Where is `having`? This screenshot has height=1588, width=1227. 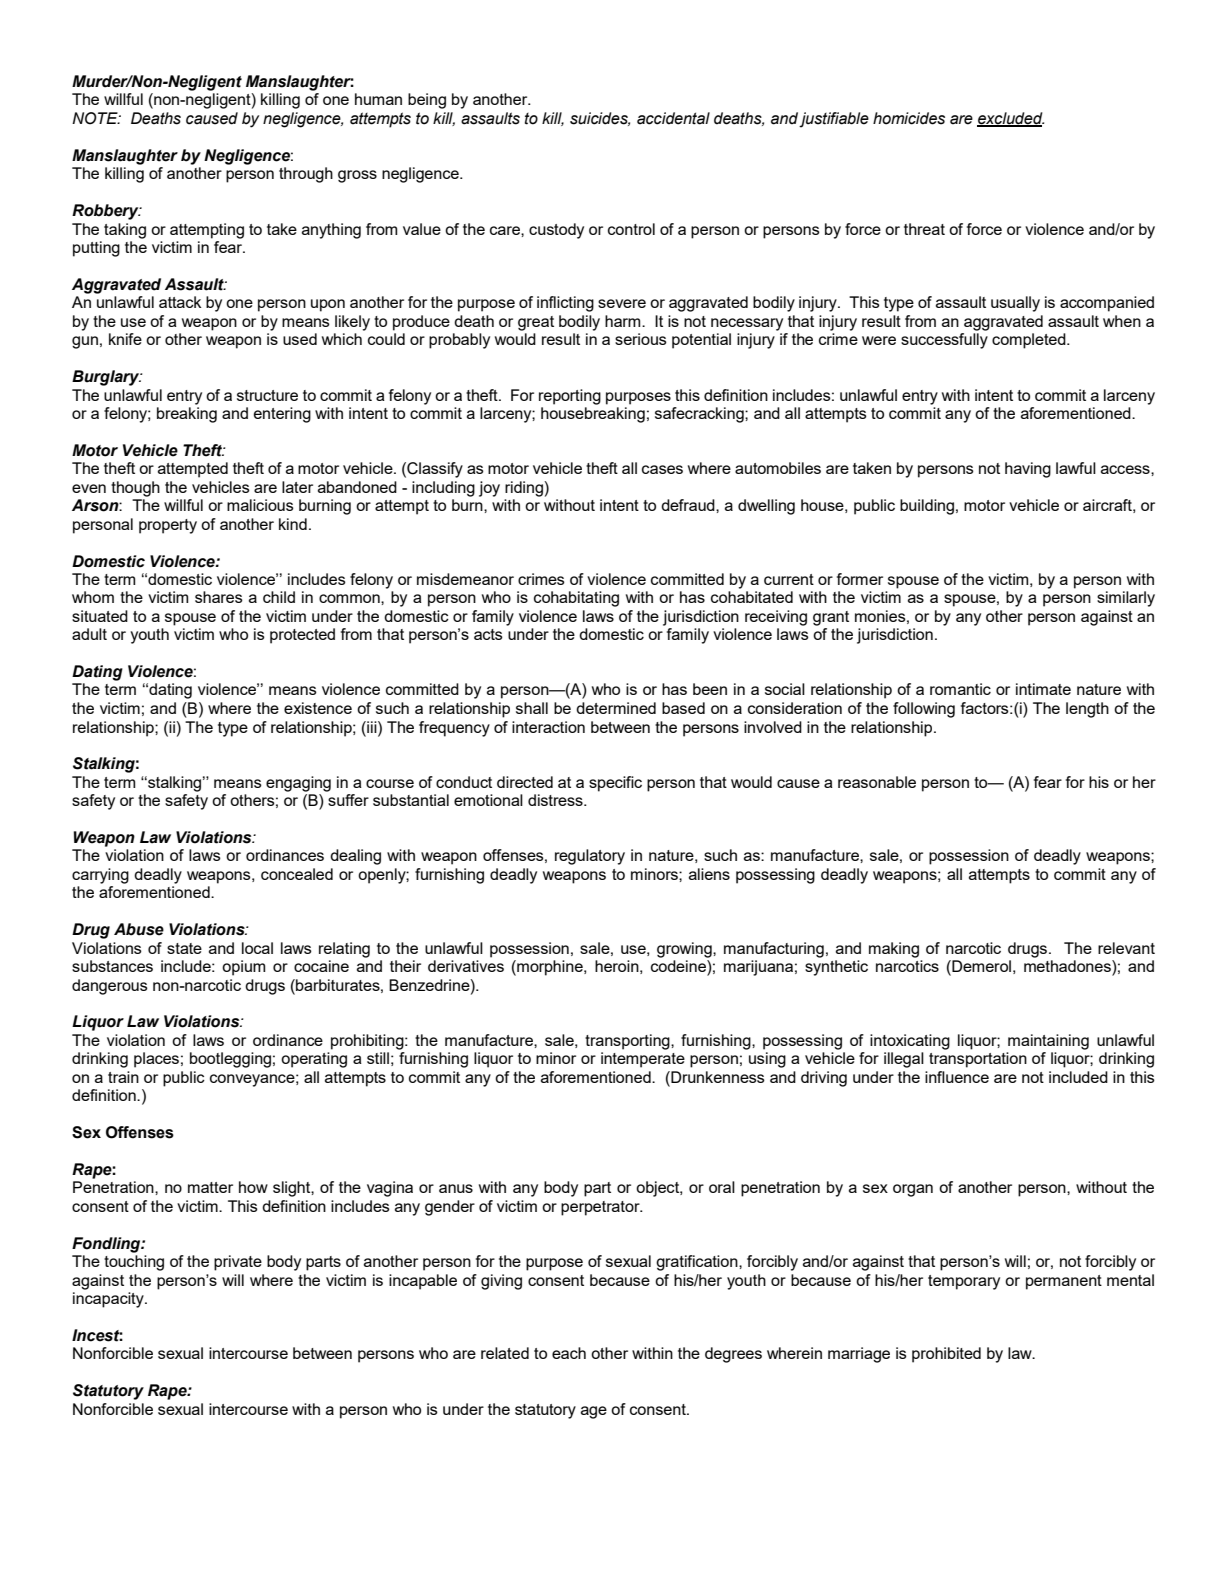
having is located at coordinates (1028, 470).
